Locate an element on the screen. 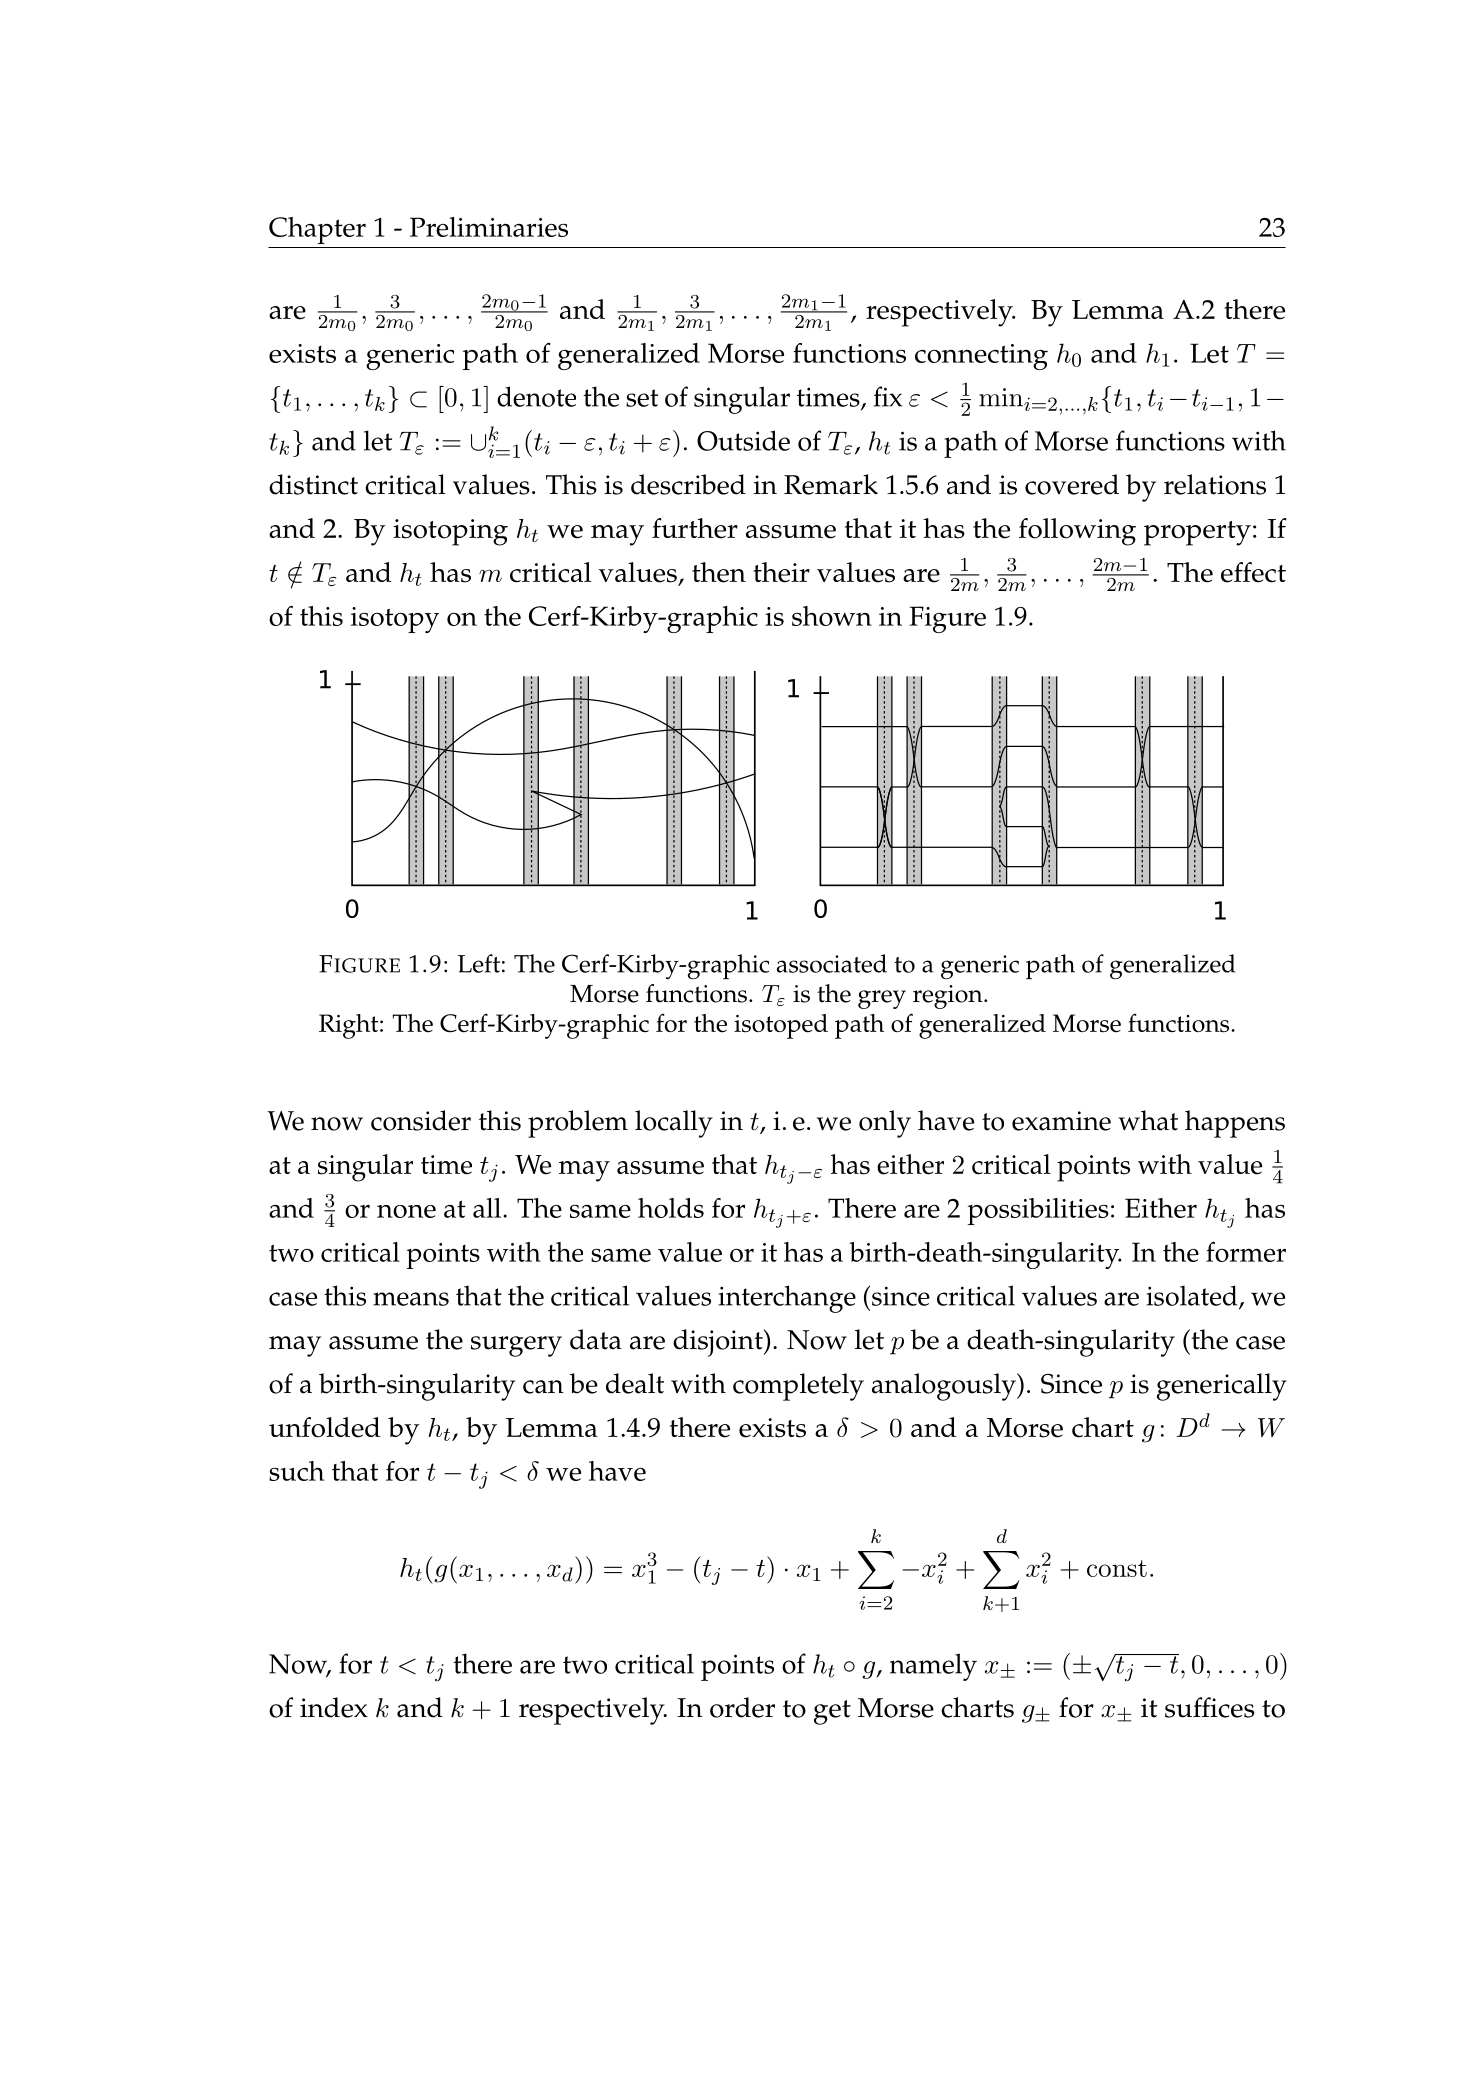  connecting is located at coordinates (981, 357).
